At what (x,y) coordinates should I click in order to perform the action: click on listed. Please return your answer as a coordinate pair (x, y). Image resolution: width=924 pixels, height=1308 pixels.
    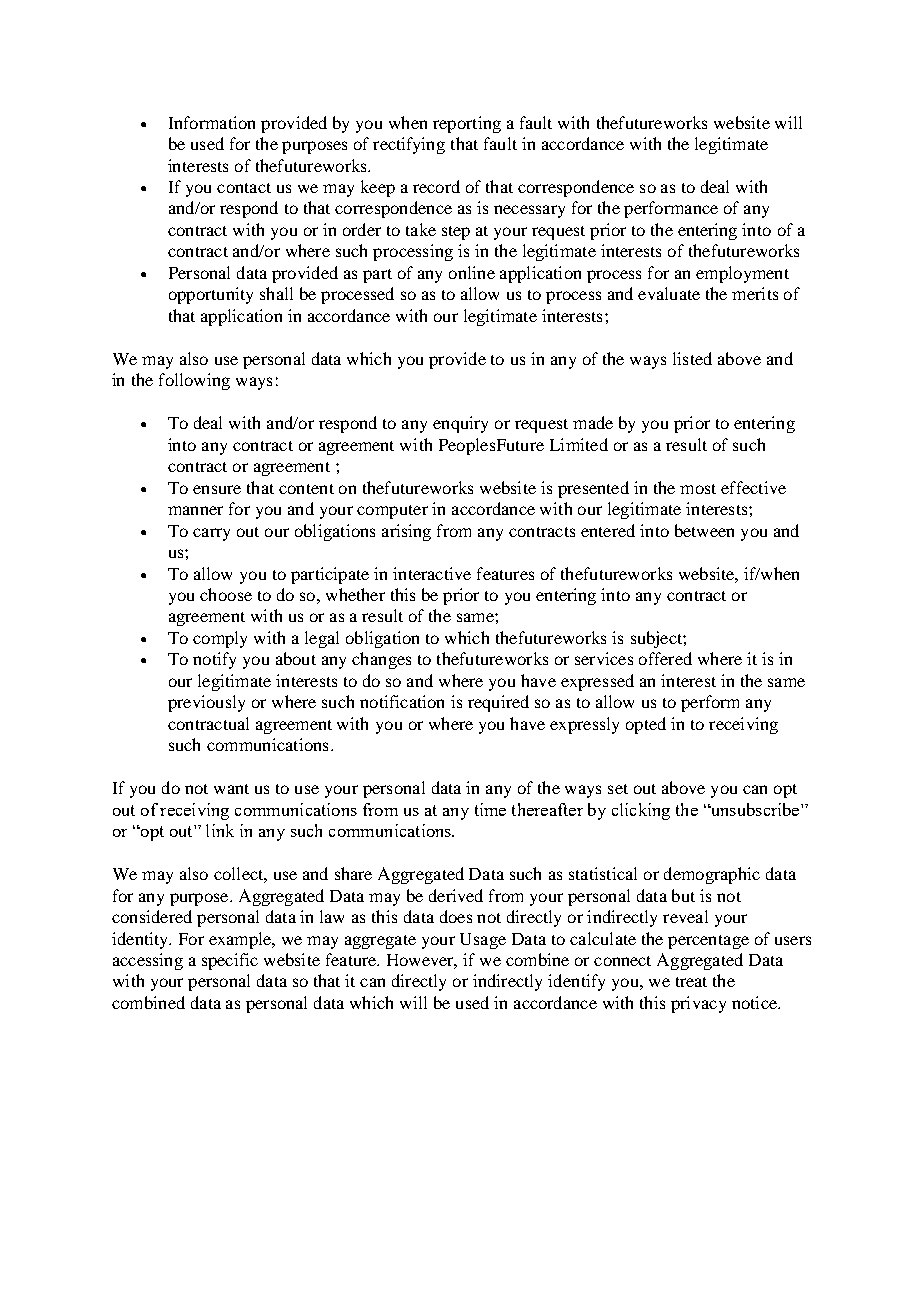
    Looking at the image, I should click on (692, 358).
